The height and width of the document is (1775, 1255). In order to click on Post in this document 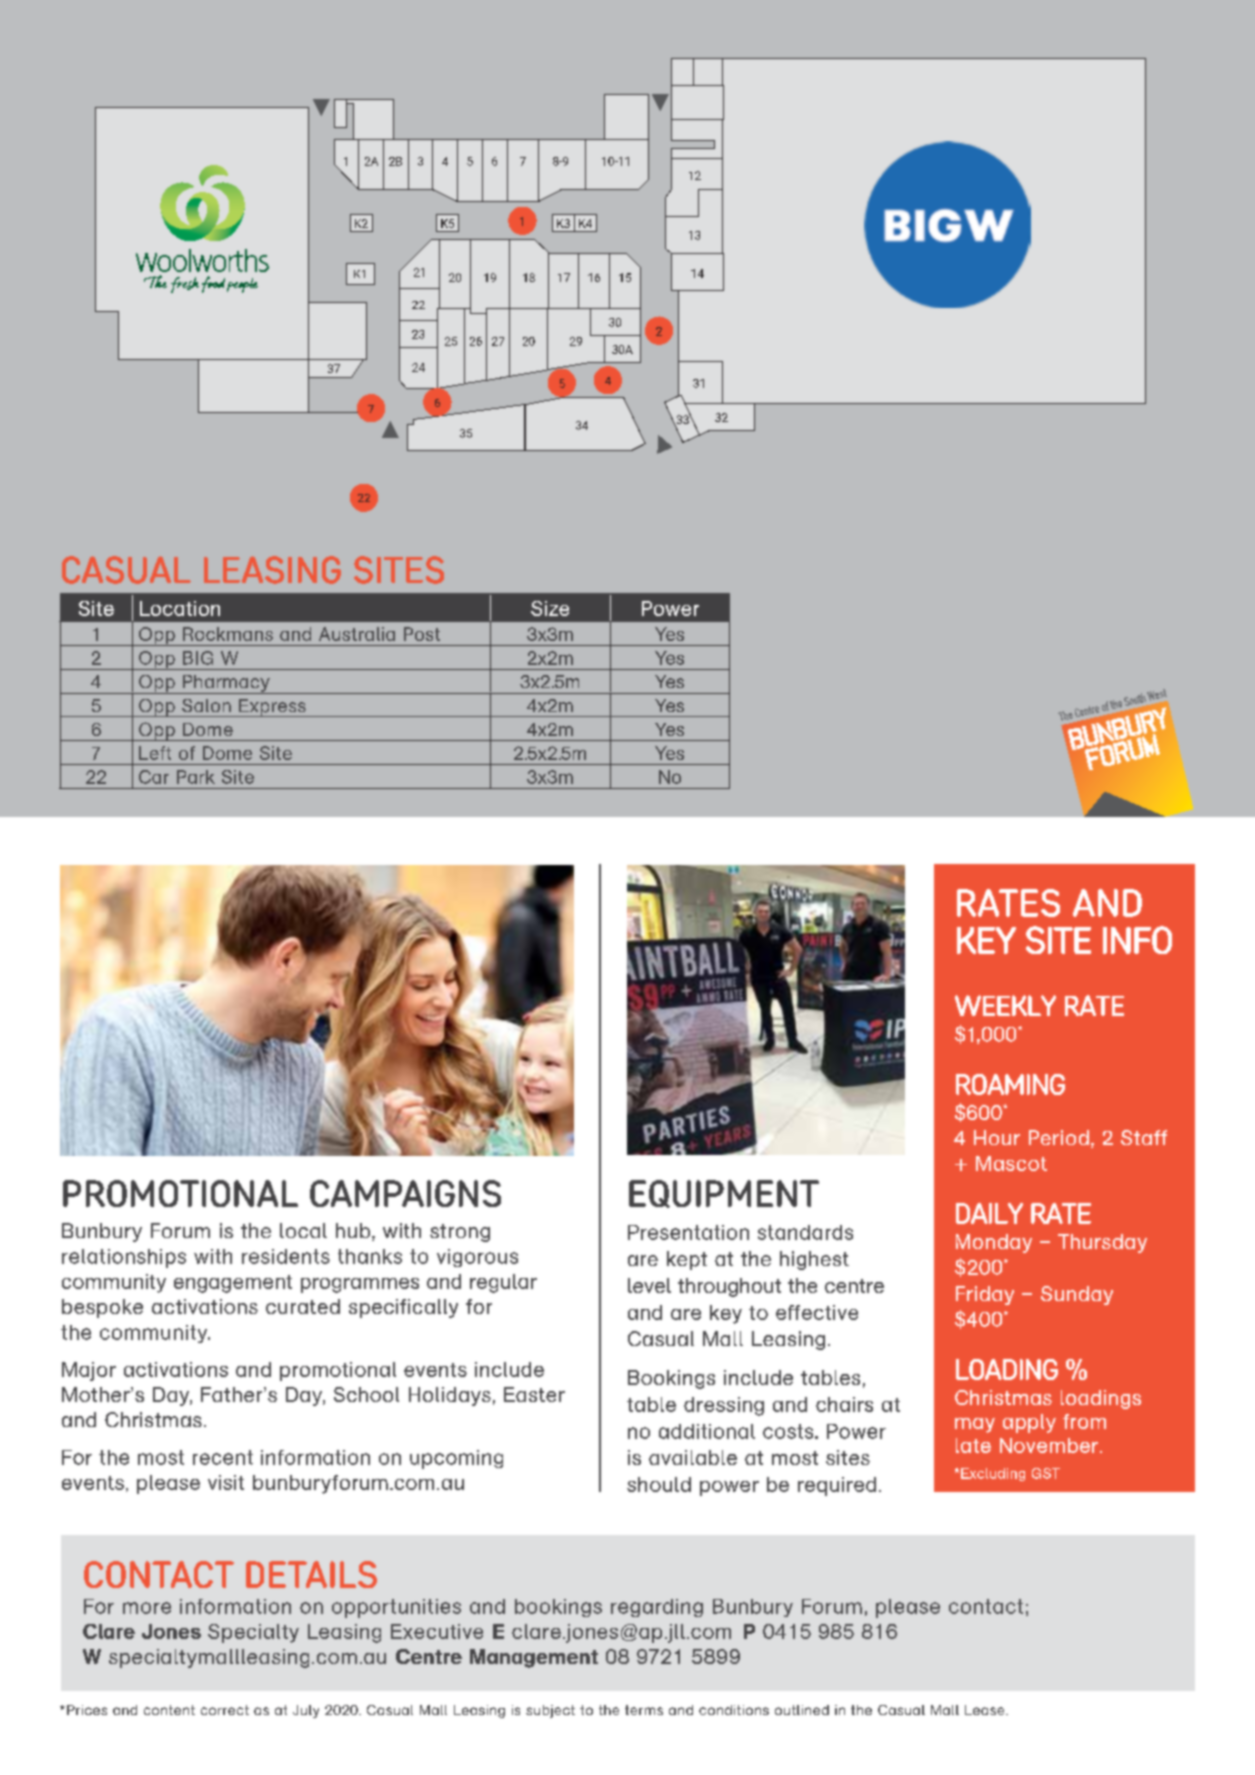, I will do `click(422, 634)`.
